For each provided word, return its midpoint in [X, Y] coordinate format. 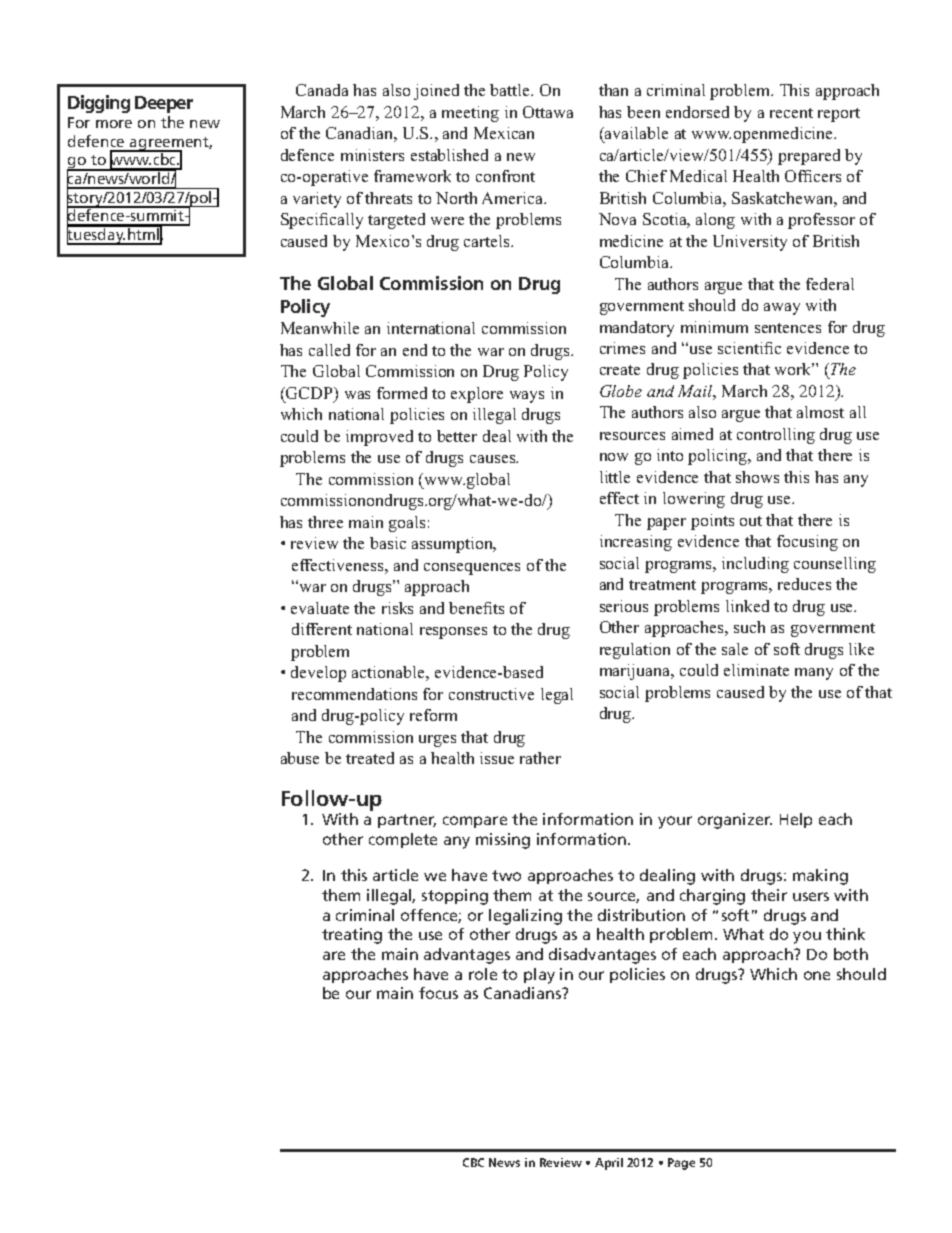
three [325, 522]
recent [791, 113]
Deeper [164, 104]
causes [494, 459]
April [609, 1164]
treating [352, 936]
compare [475, 822]
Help [796, 820]
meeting [470, 114]
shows [757, 477]
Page [681, 1164]
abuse [300, 758]
